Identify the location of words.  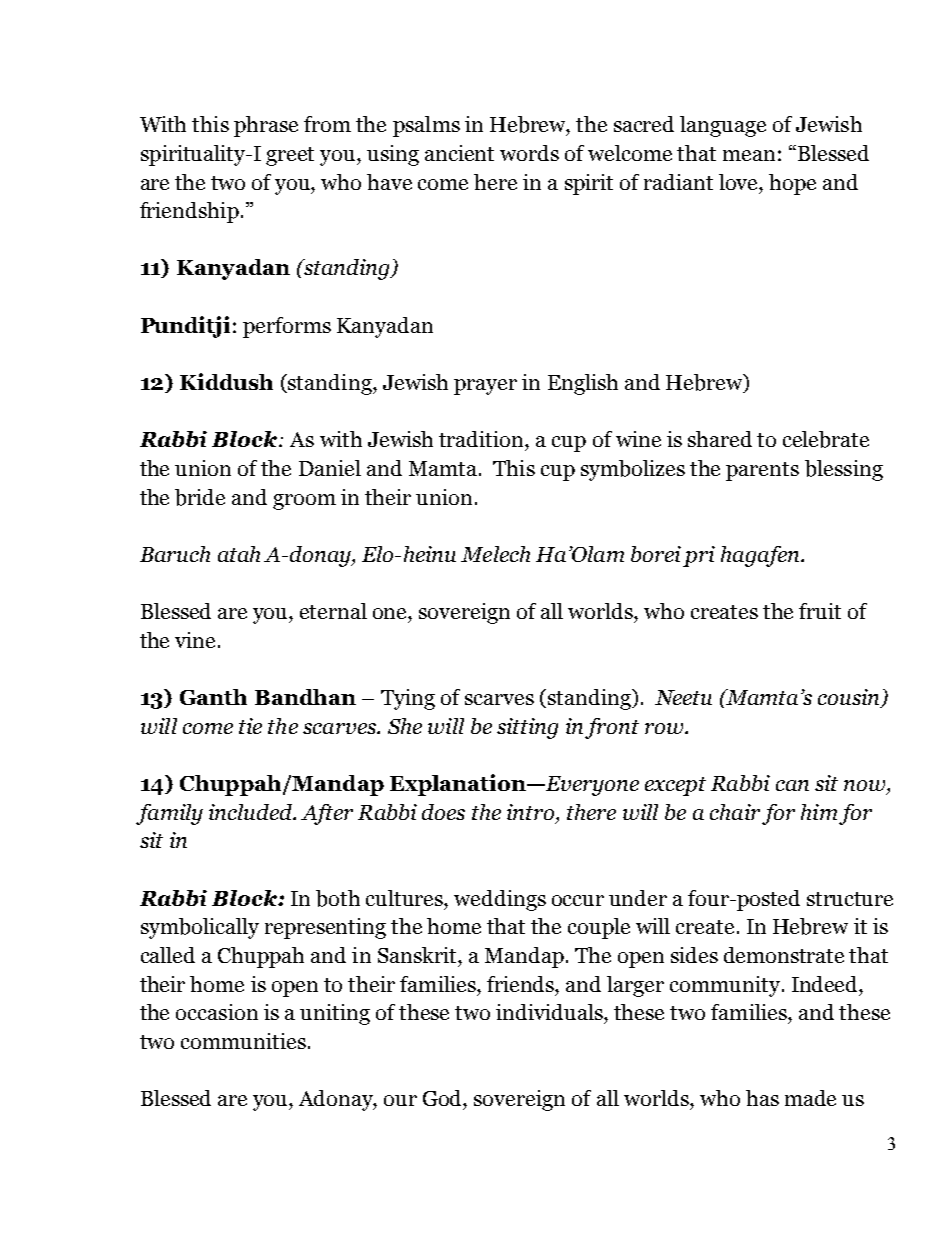
(529, 153).
